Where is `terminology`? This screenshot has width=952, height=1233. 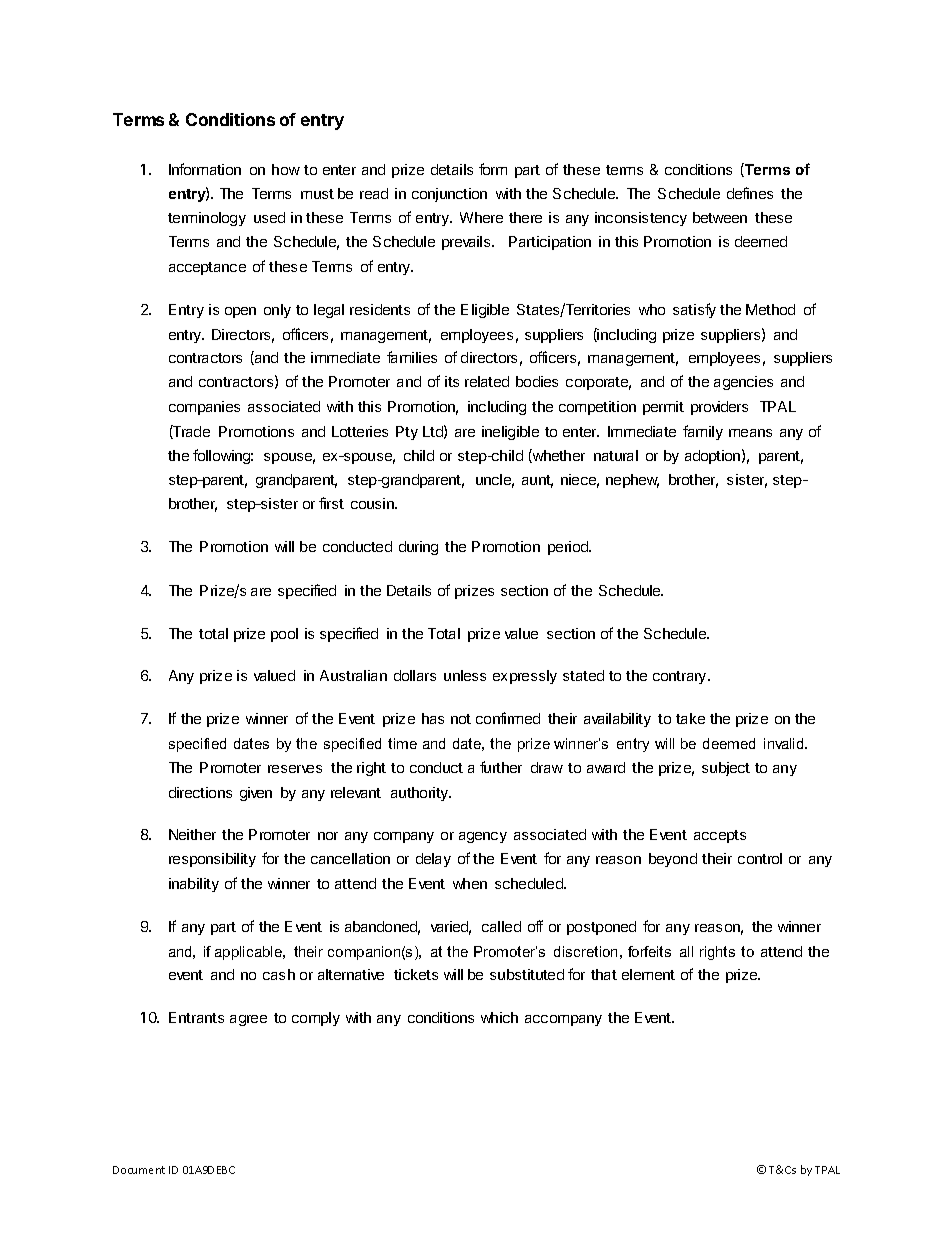
terminology is located at coordinates (207, 219).
